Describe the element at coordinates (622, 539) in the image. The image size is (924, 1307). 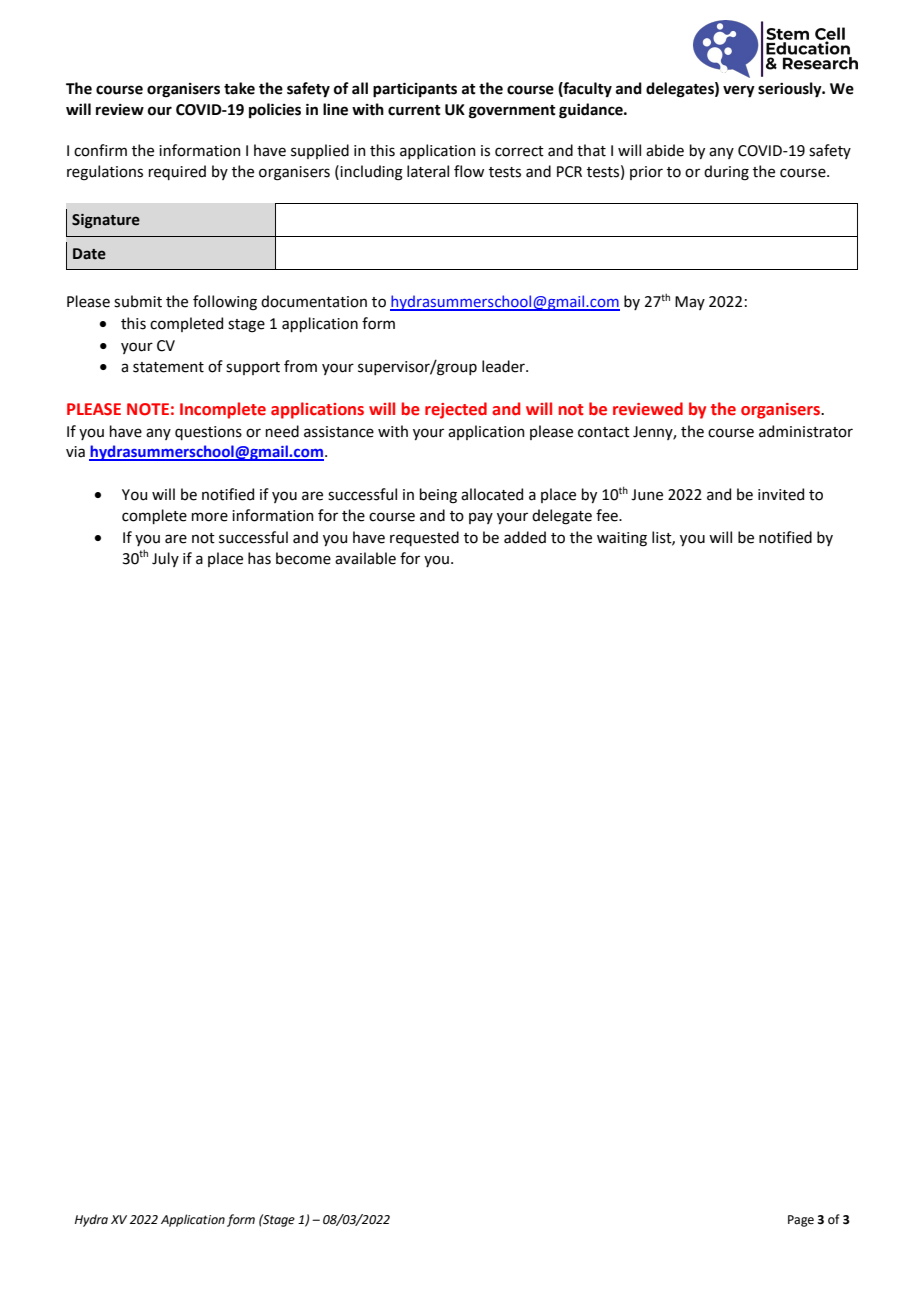
I see `waiting` at that location.
